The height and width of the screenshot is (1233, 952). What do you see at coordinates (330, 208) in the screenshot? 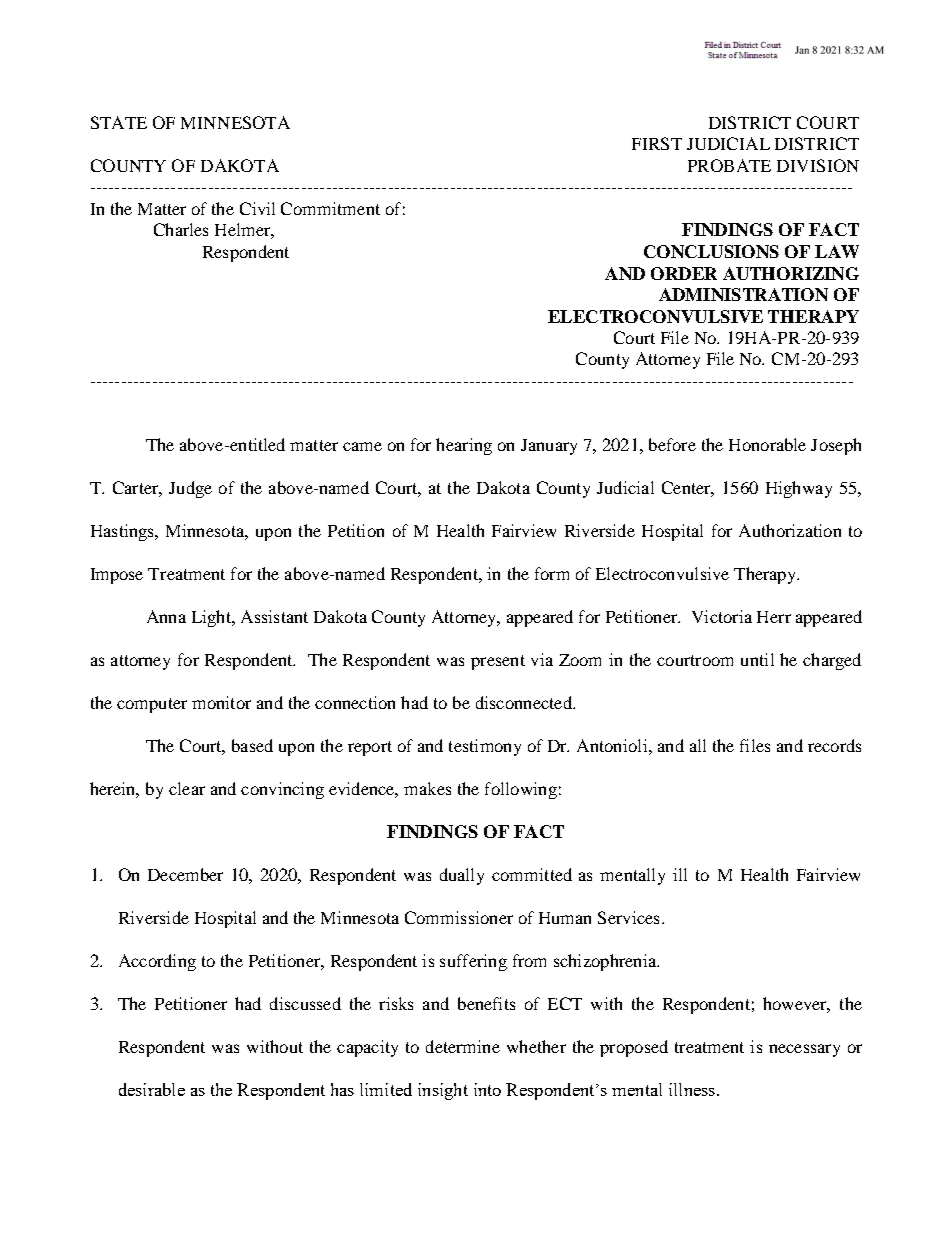
I see `Commitment` at bounding box center [330, 208].
